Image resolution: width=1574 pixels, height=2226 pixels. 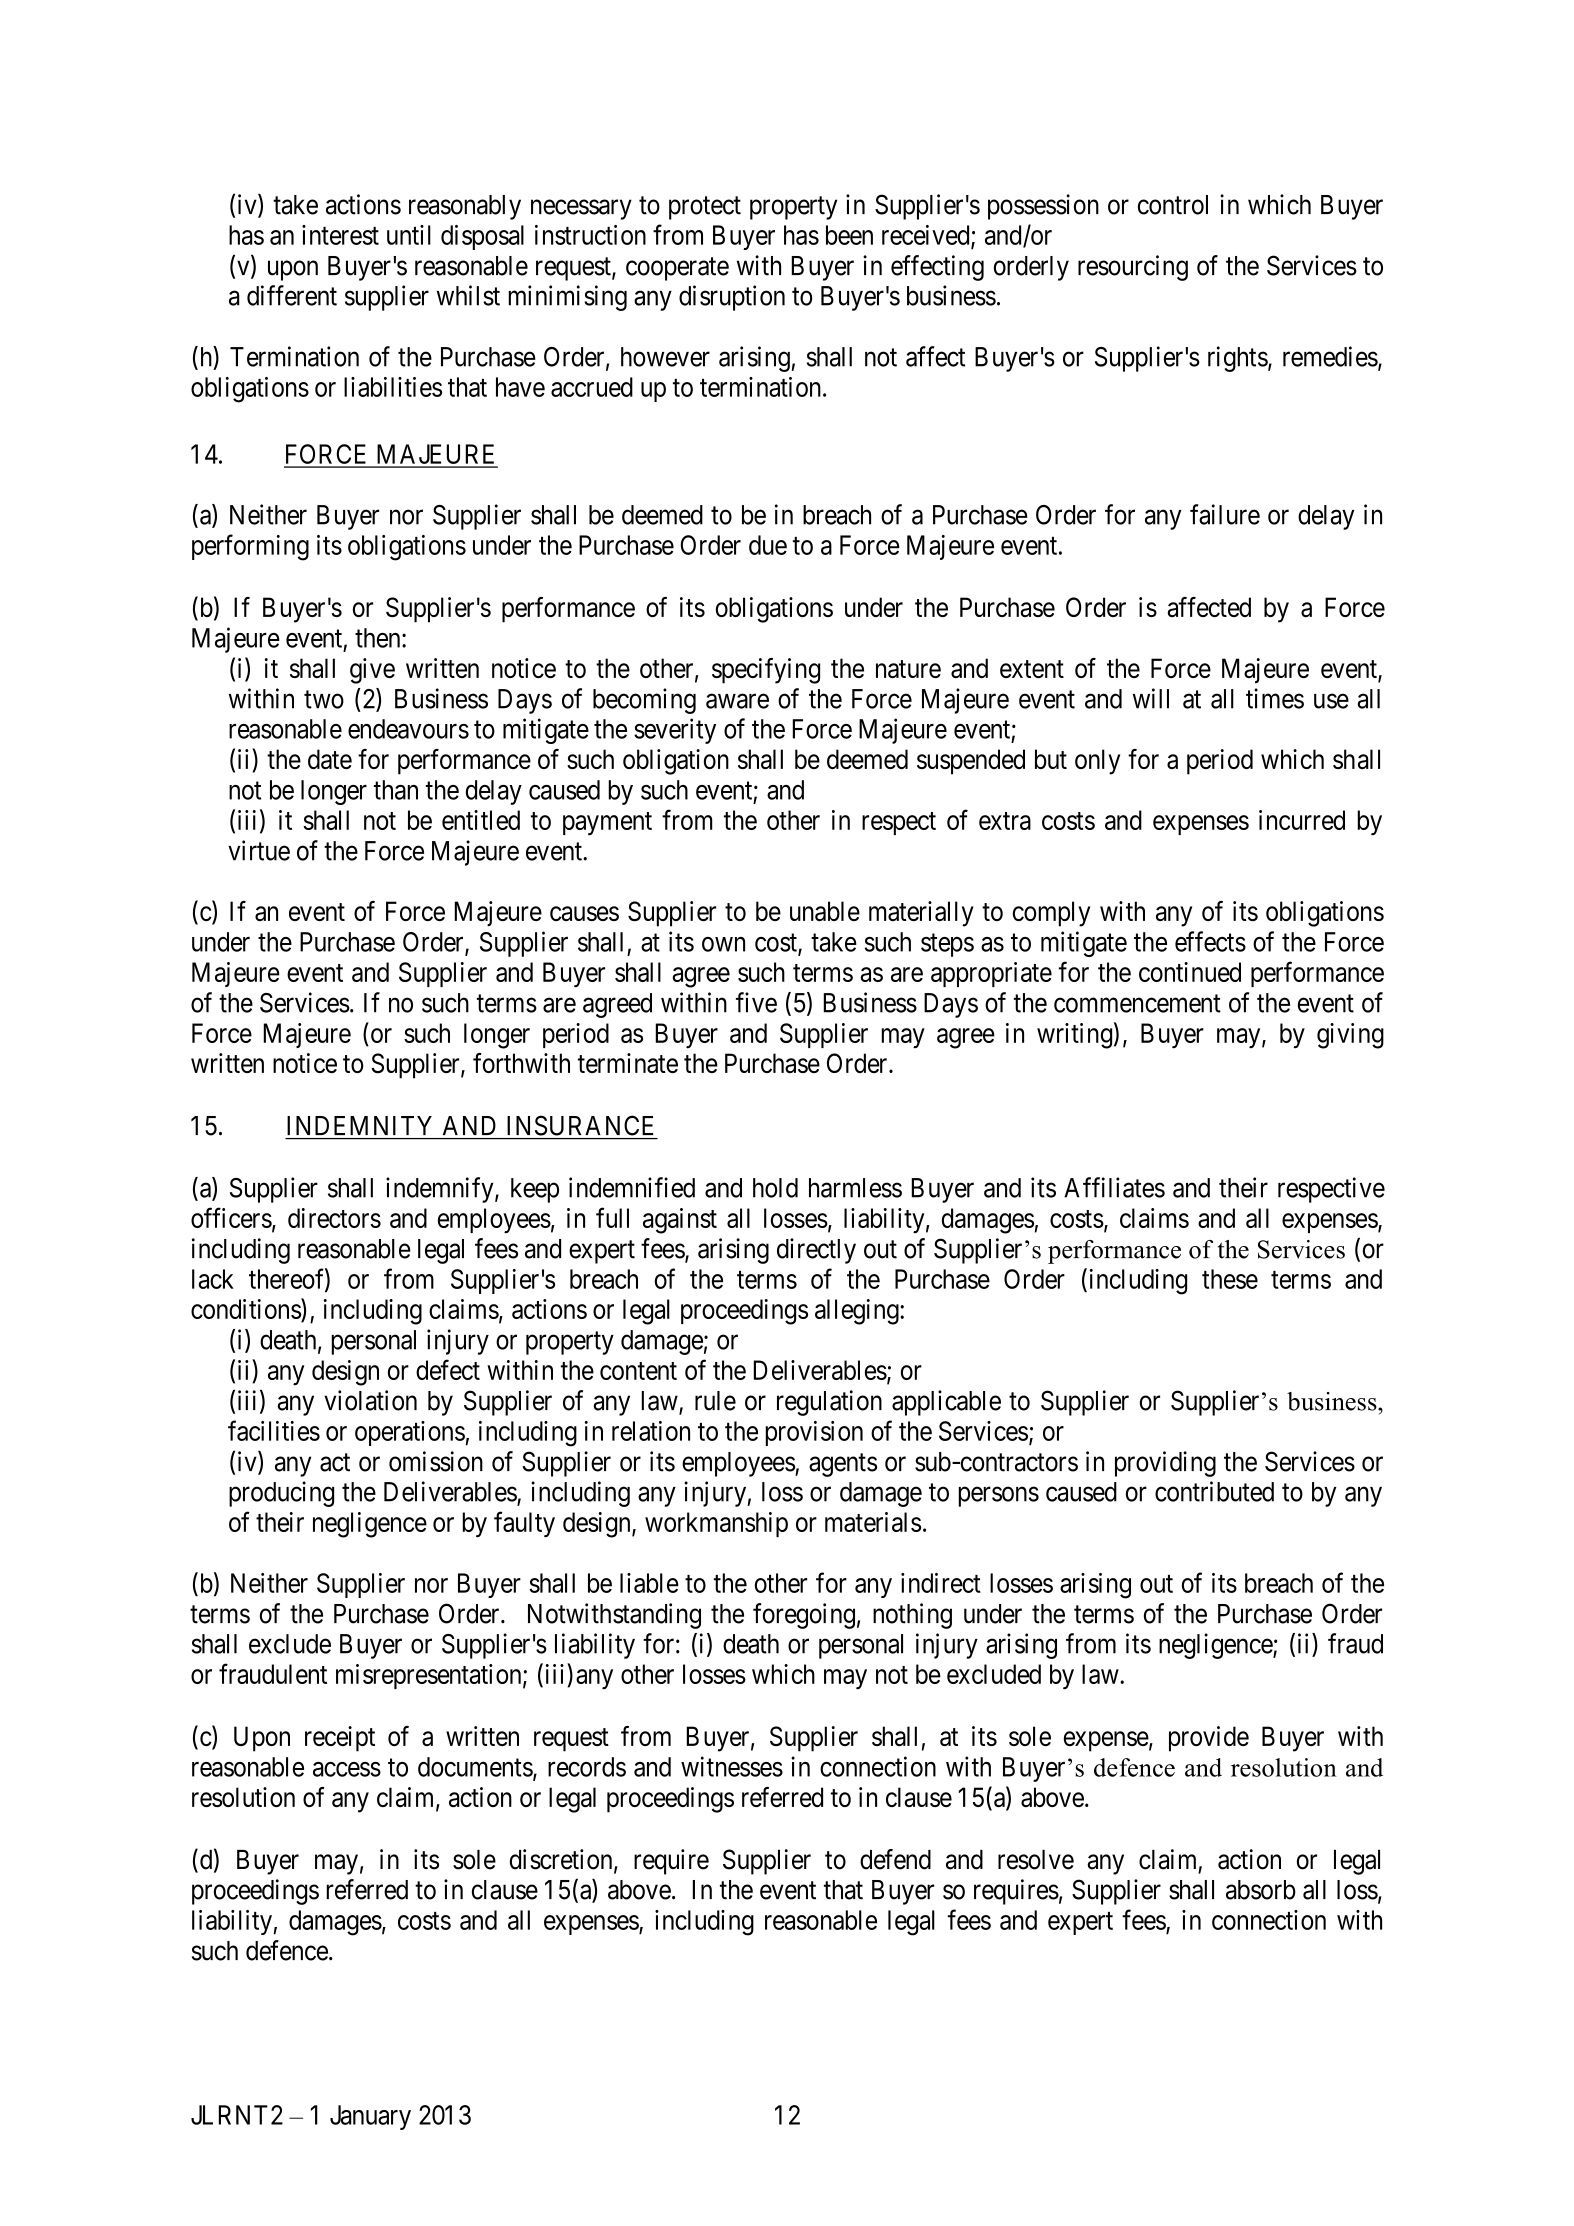 I want to click on hold, so click(x=775, y=1188).
